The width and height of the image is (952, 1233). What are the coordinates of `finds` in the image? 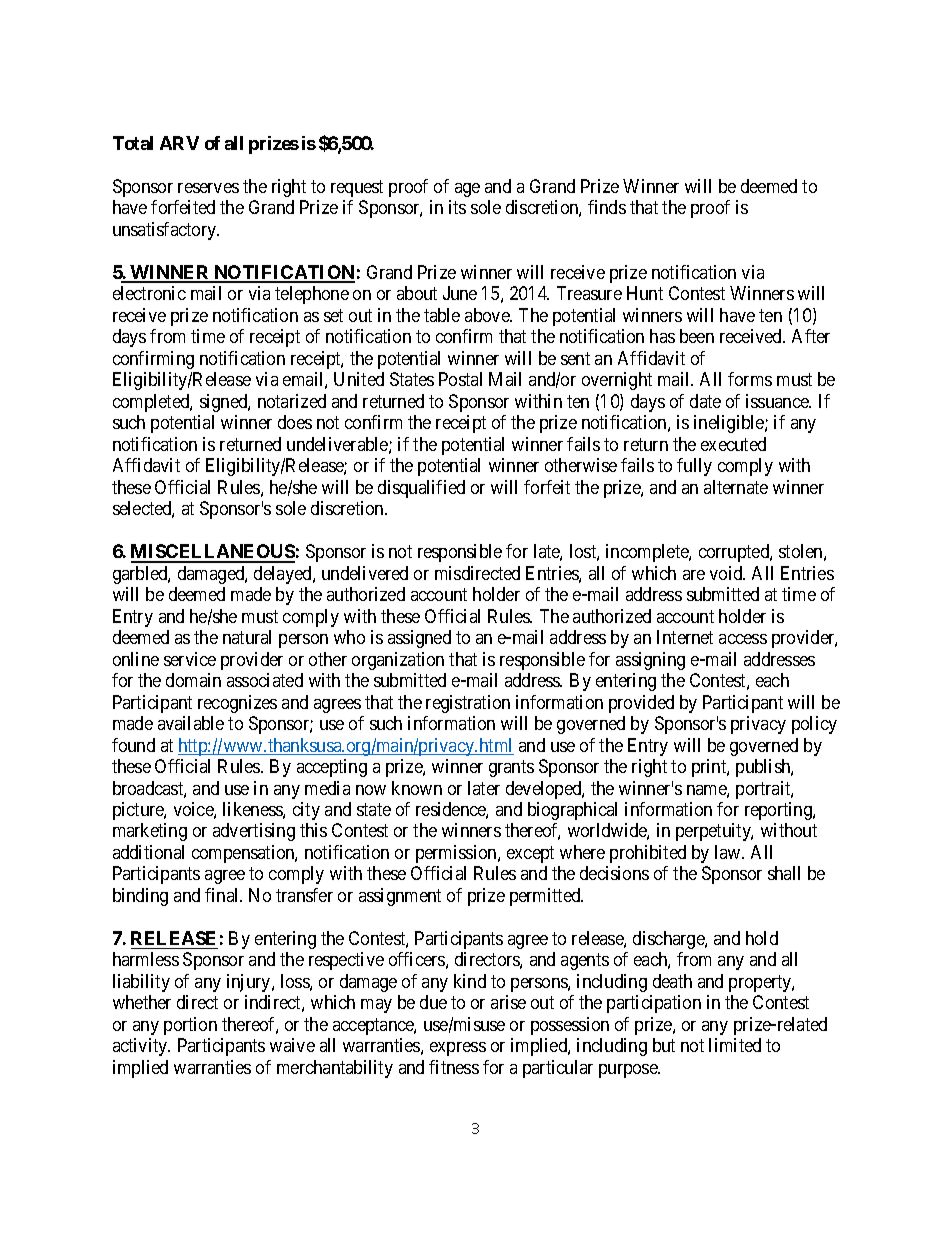 It's located at (607, 207).
